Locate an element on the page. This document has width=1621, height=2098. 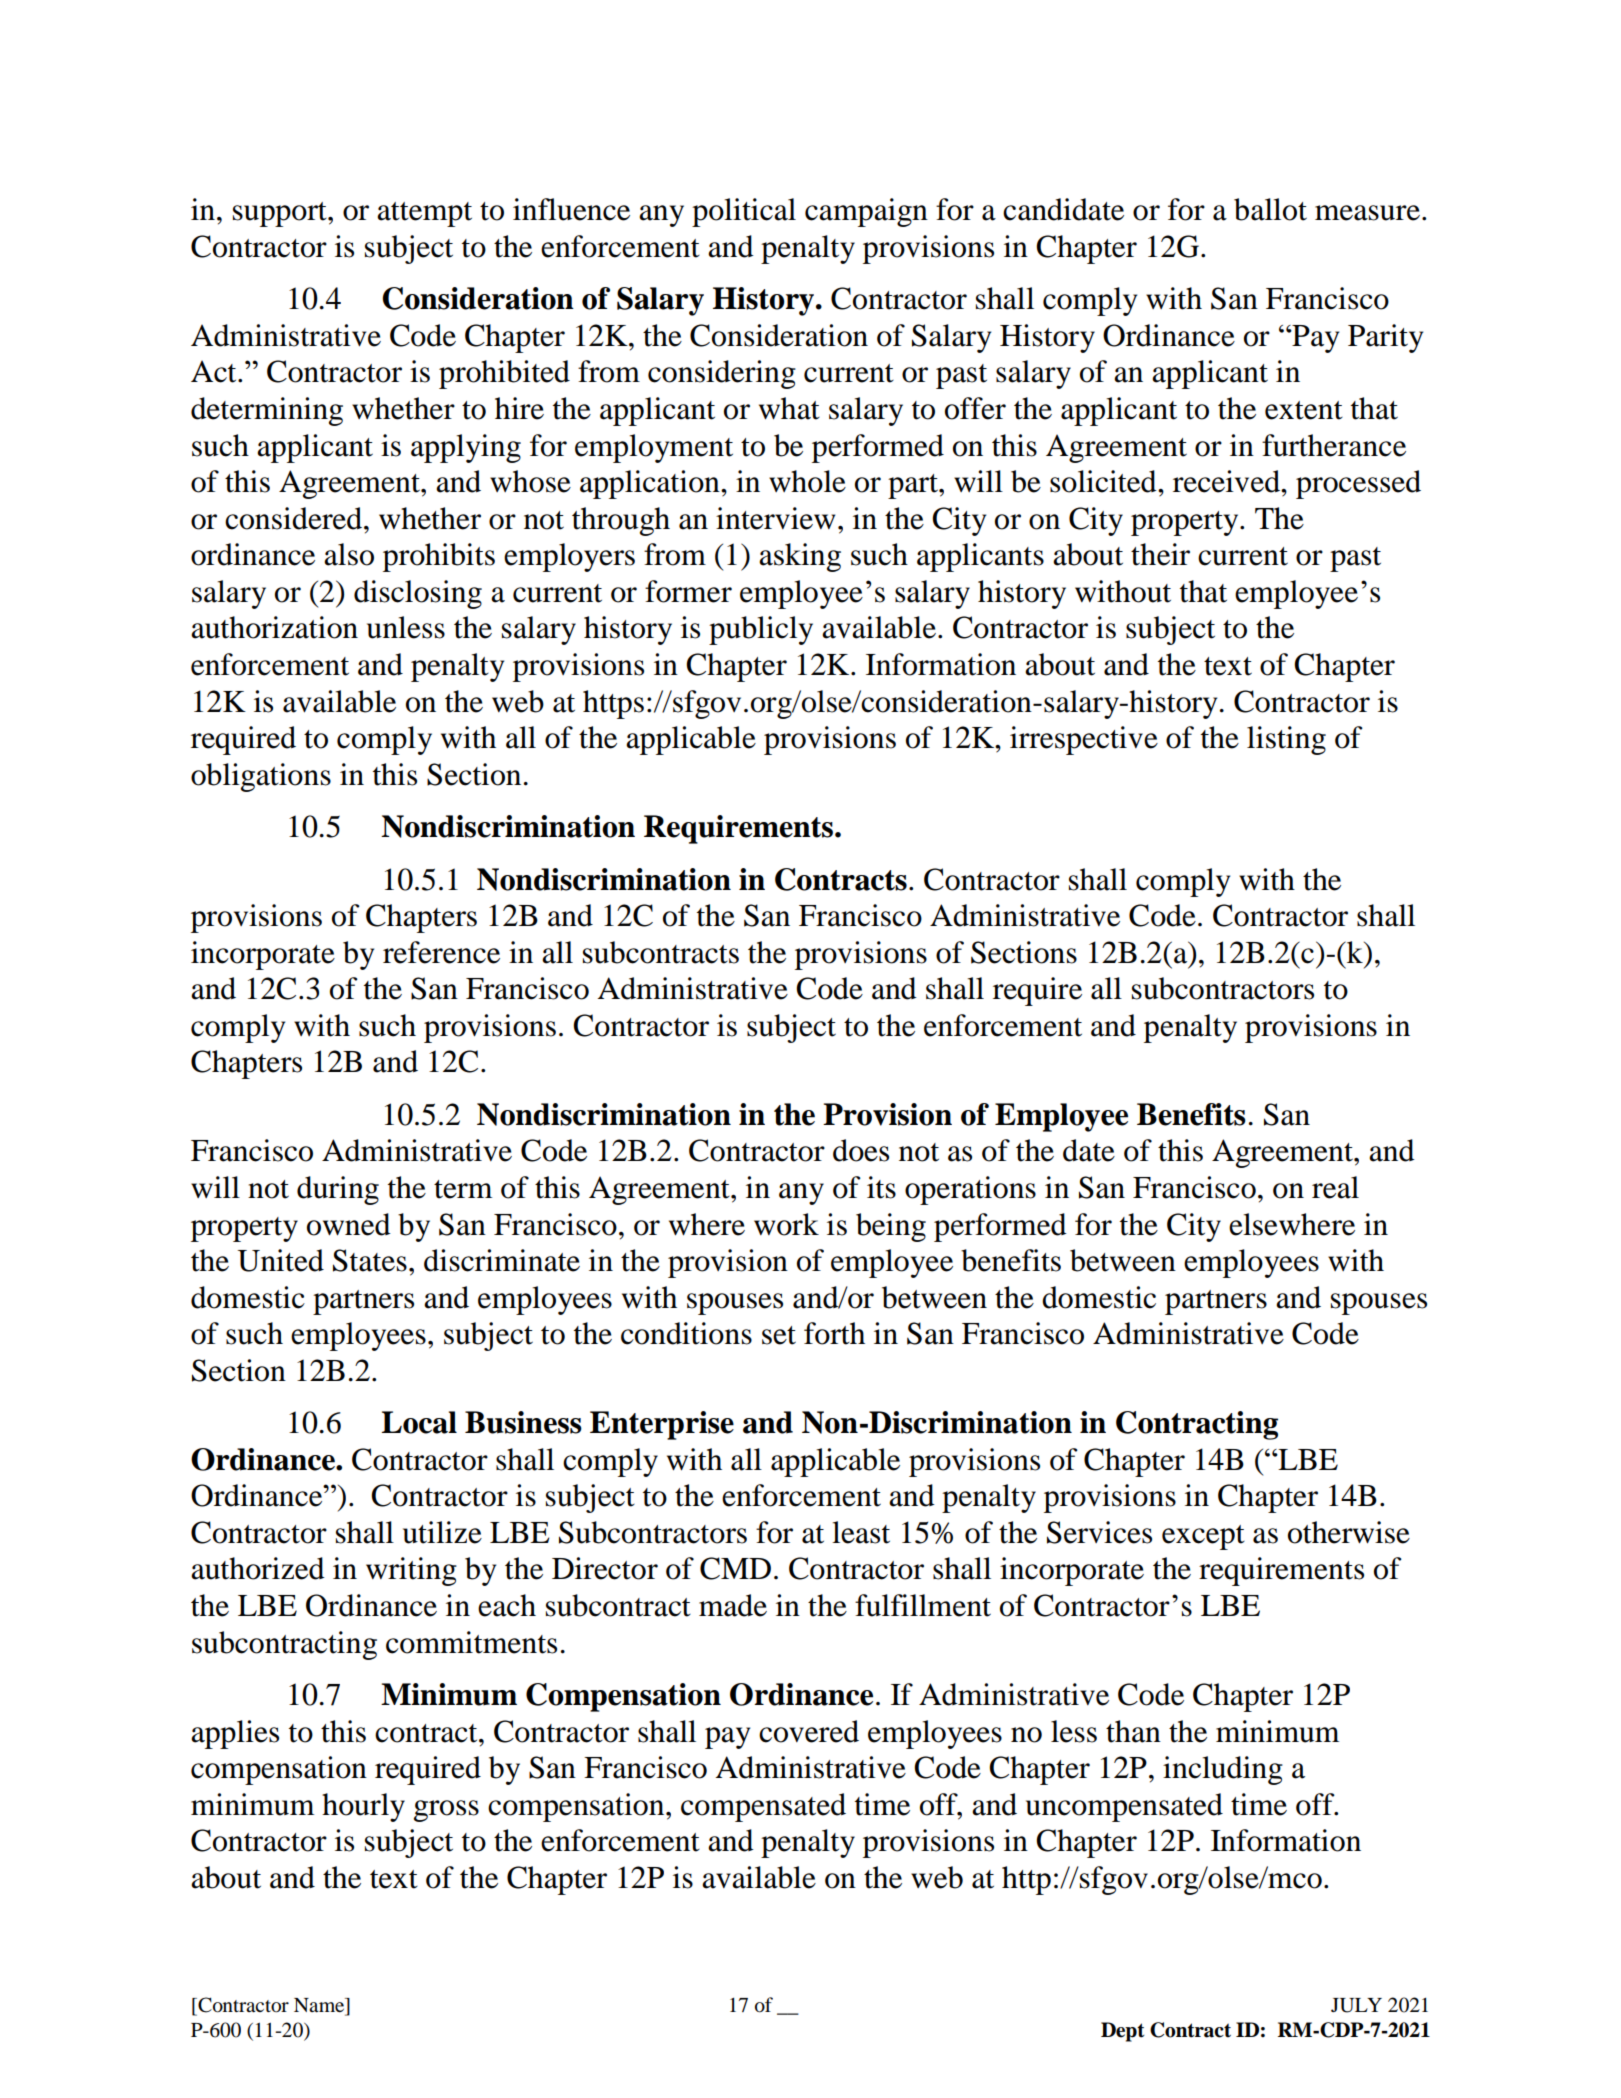
listing is located at coordinates (1286, 740).
